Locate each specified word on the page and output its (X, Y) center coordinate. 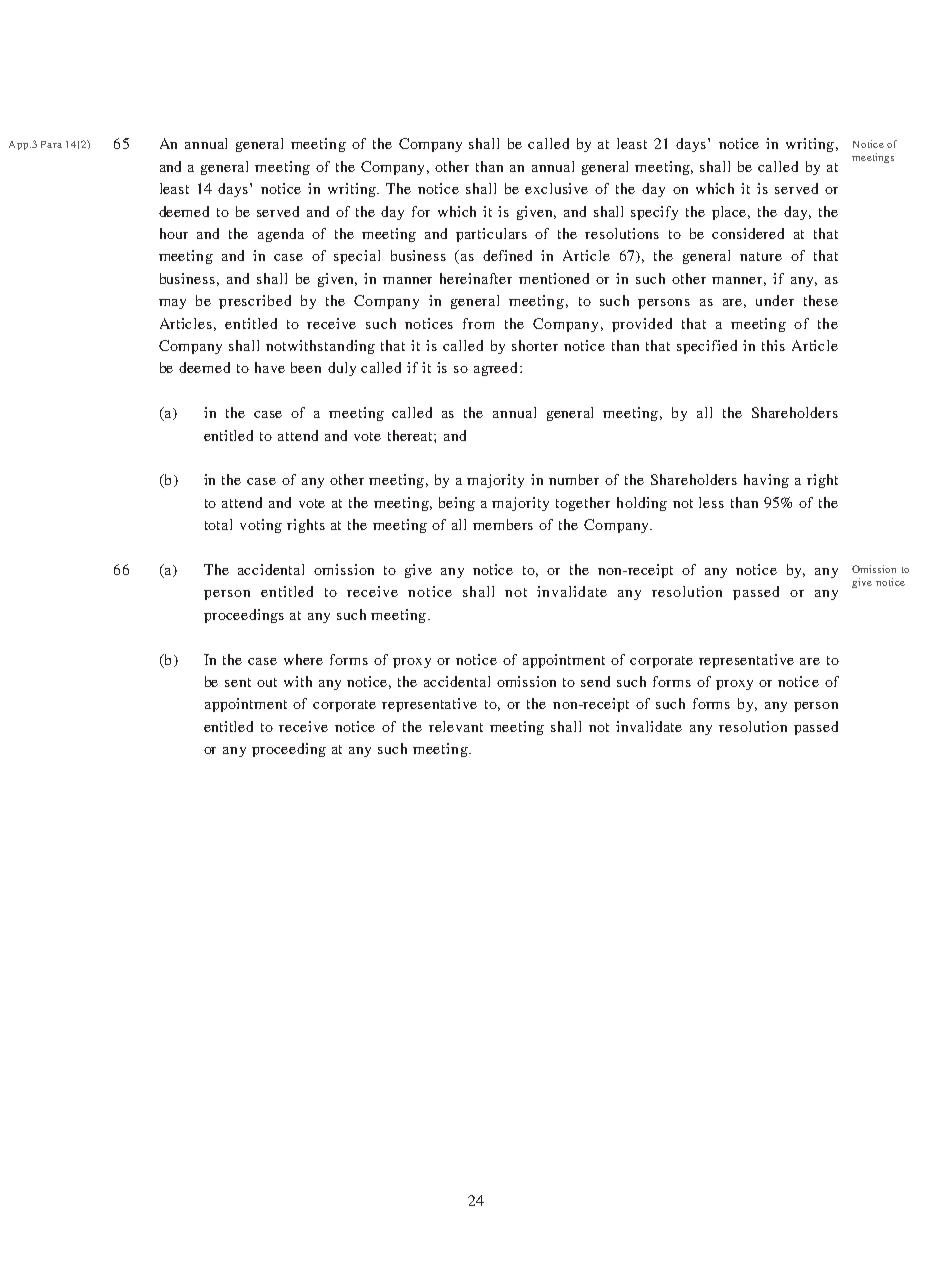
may (172, 304)
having (766, 481)
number (574, 479)
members (503, 524)
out (267, 682)
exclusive (556, 188)
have (270, 367)
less (711, 502)
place (731, 213)
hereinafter (476, 278)
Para (51, 144)
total (218, 524)
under (775, 300)
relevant (456, 726)
